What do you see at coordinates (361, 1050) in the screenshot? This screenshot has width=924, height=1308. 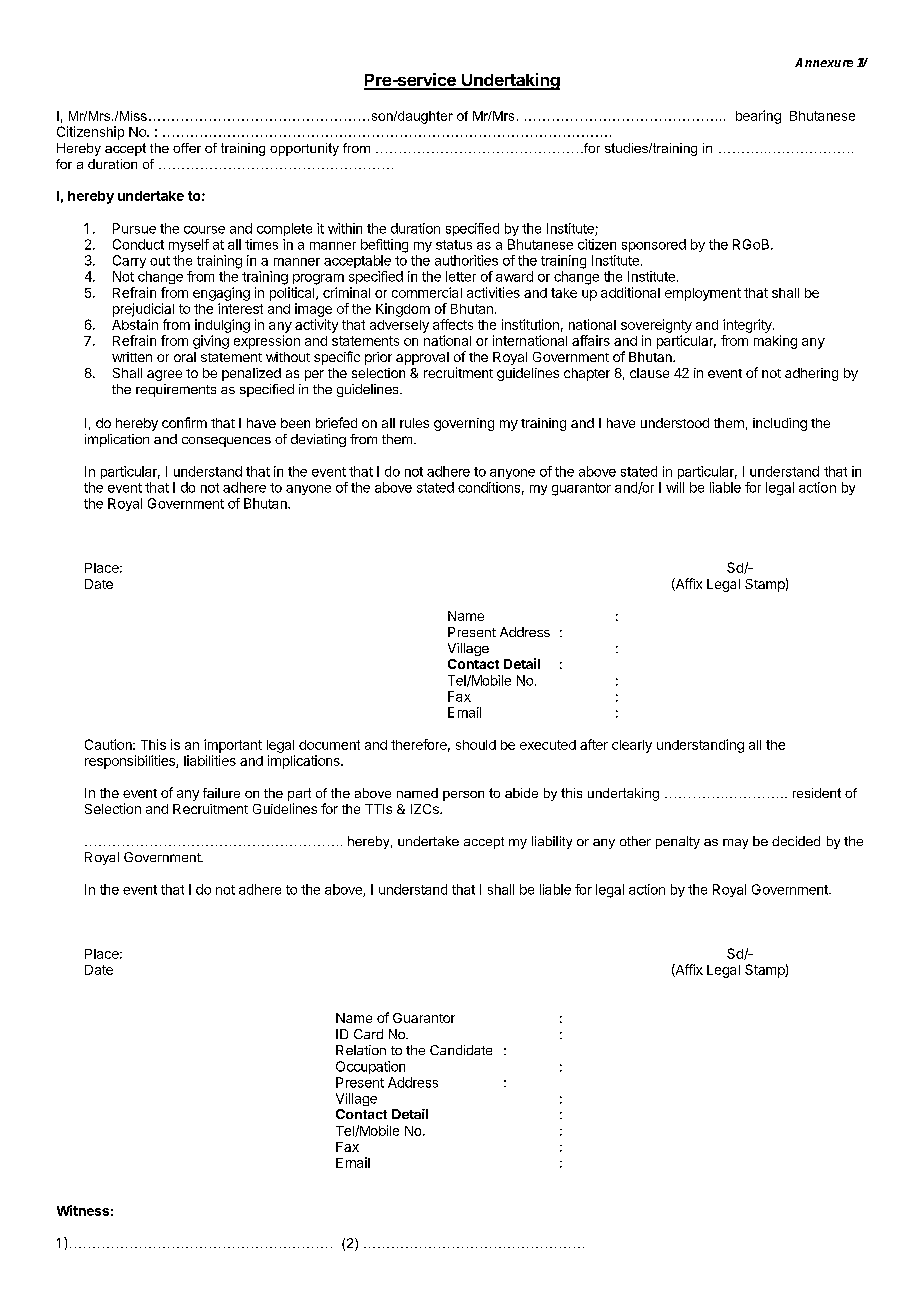 I see `Relation` at bounding box center [361, 1050].
